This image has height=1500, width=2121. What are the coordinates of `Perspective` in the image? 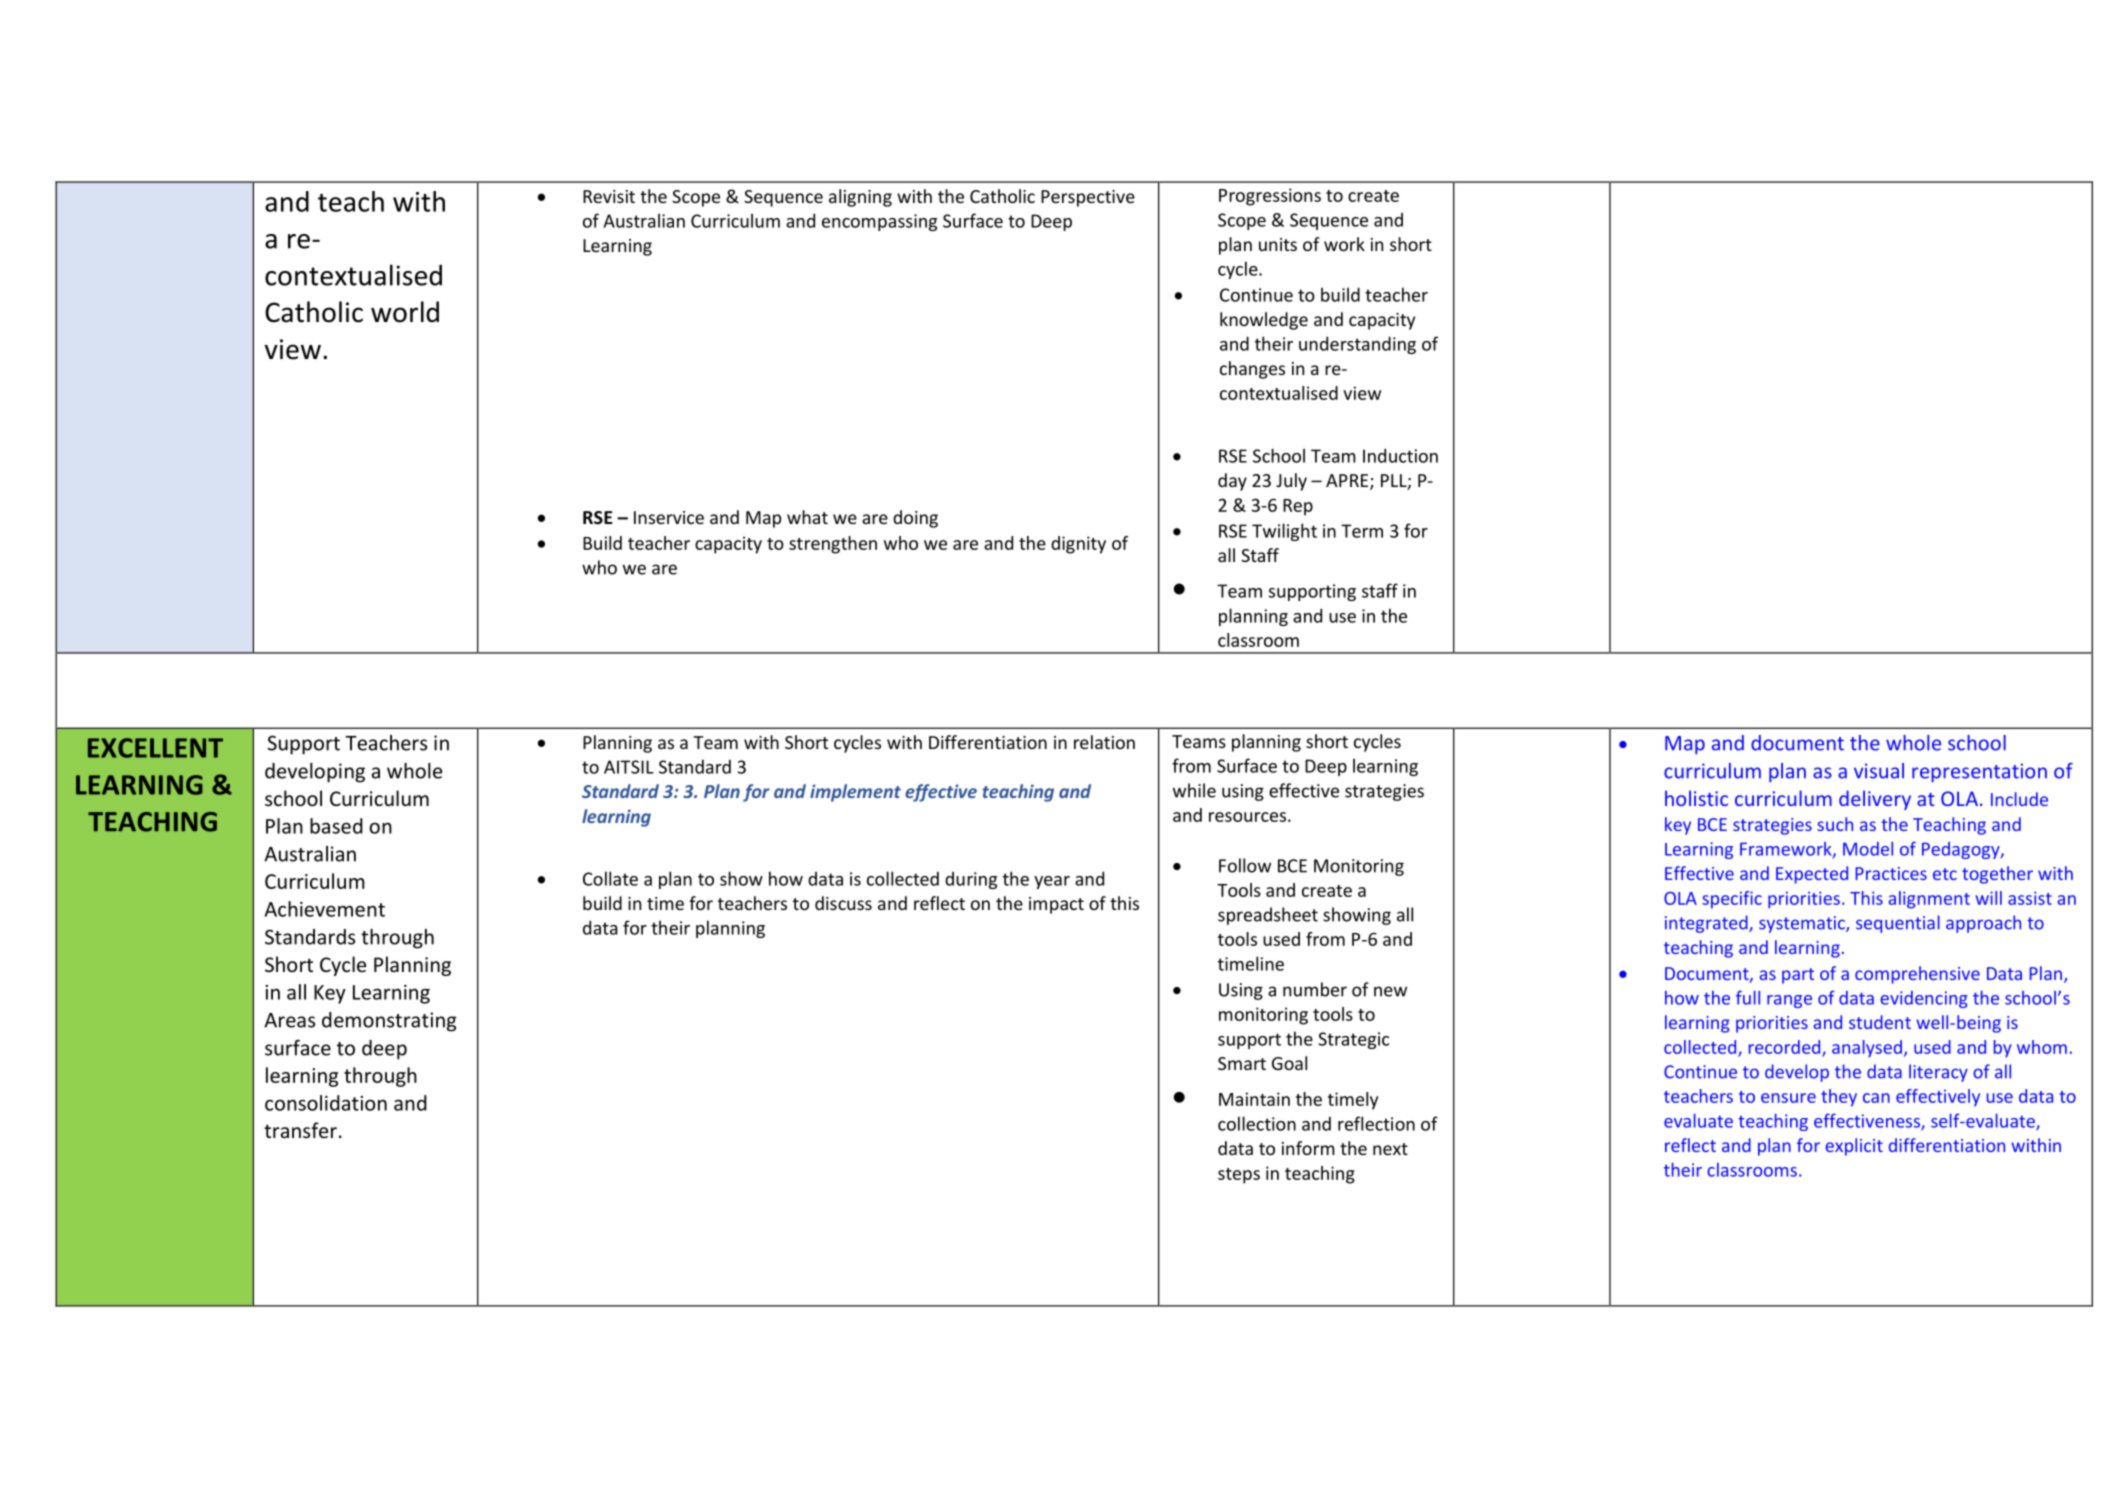 It's located at (1088, 198).
